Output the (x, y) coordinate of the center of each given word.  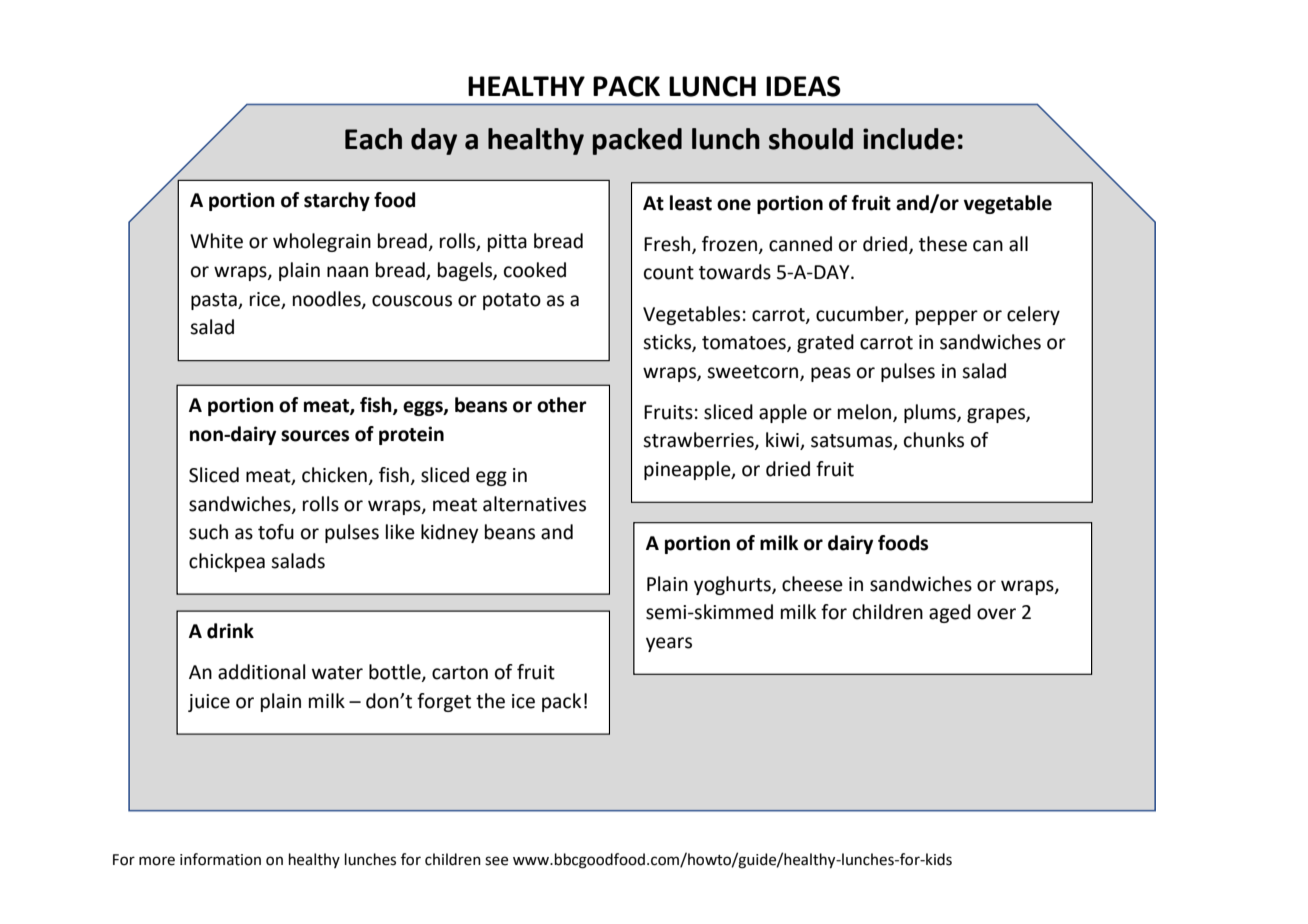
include (909, 139)
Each (373, 139)
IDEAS (803, 86)
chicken (334, 475)
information (220, 859)
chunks (934, 440)
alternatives (534, 504)
